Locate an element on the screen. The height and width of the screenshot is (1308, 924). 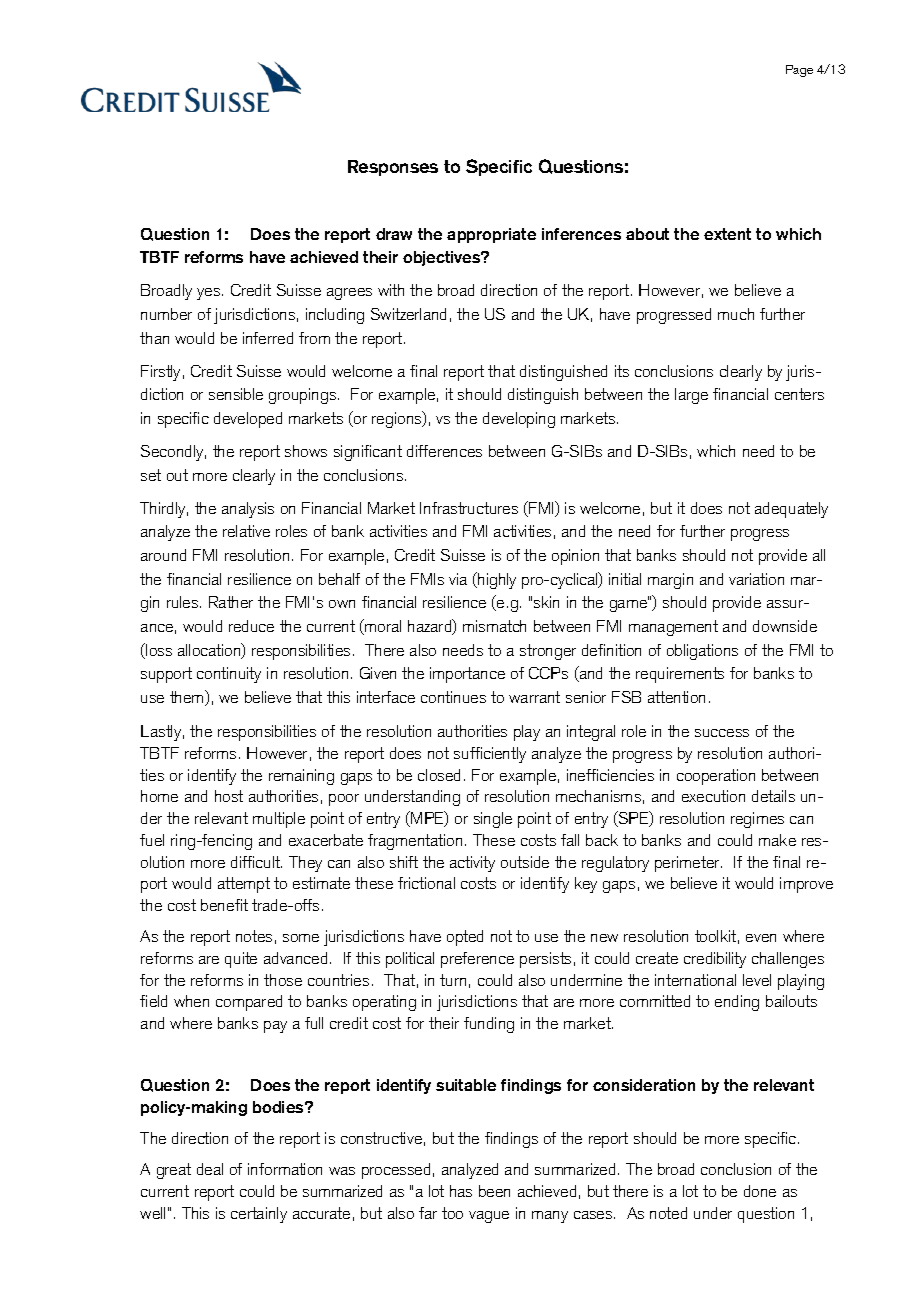
preference is located at coordinates (477, 960).
